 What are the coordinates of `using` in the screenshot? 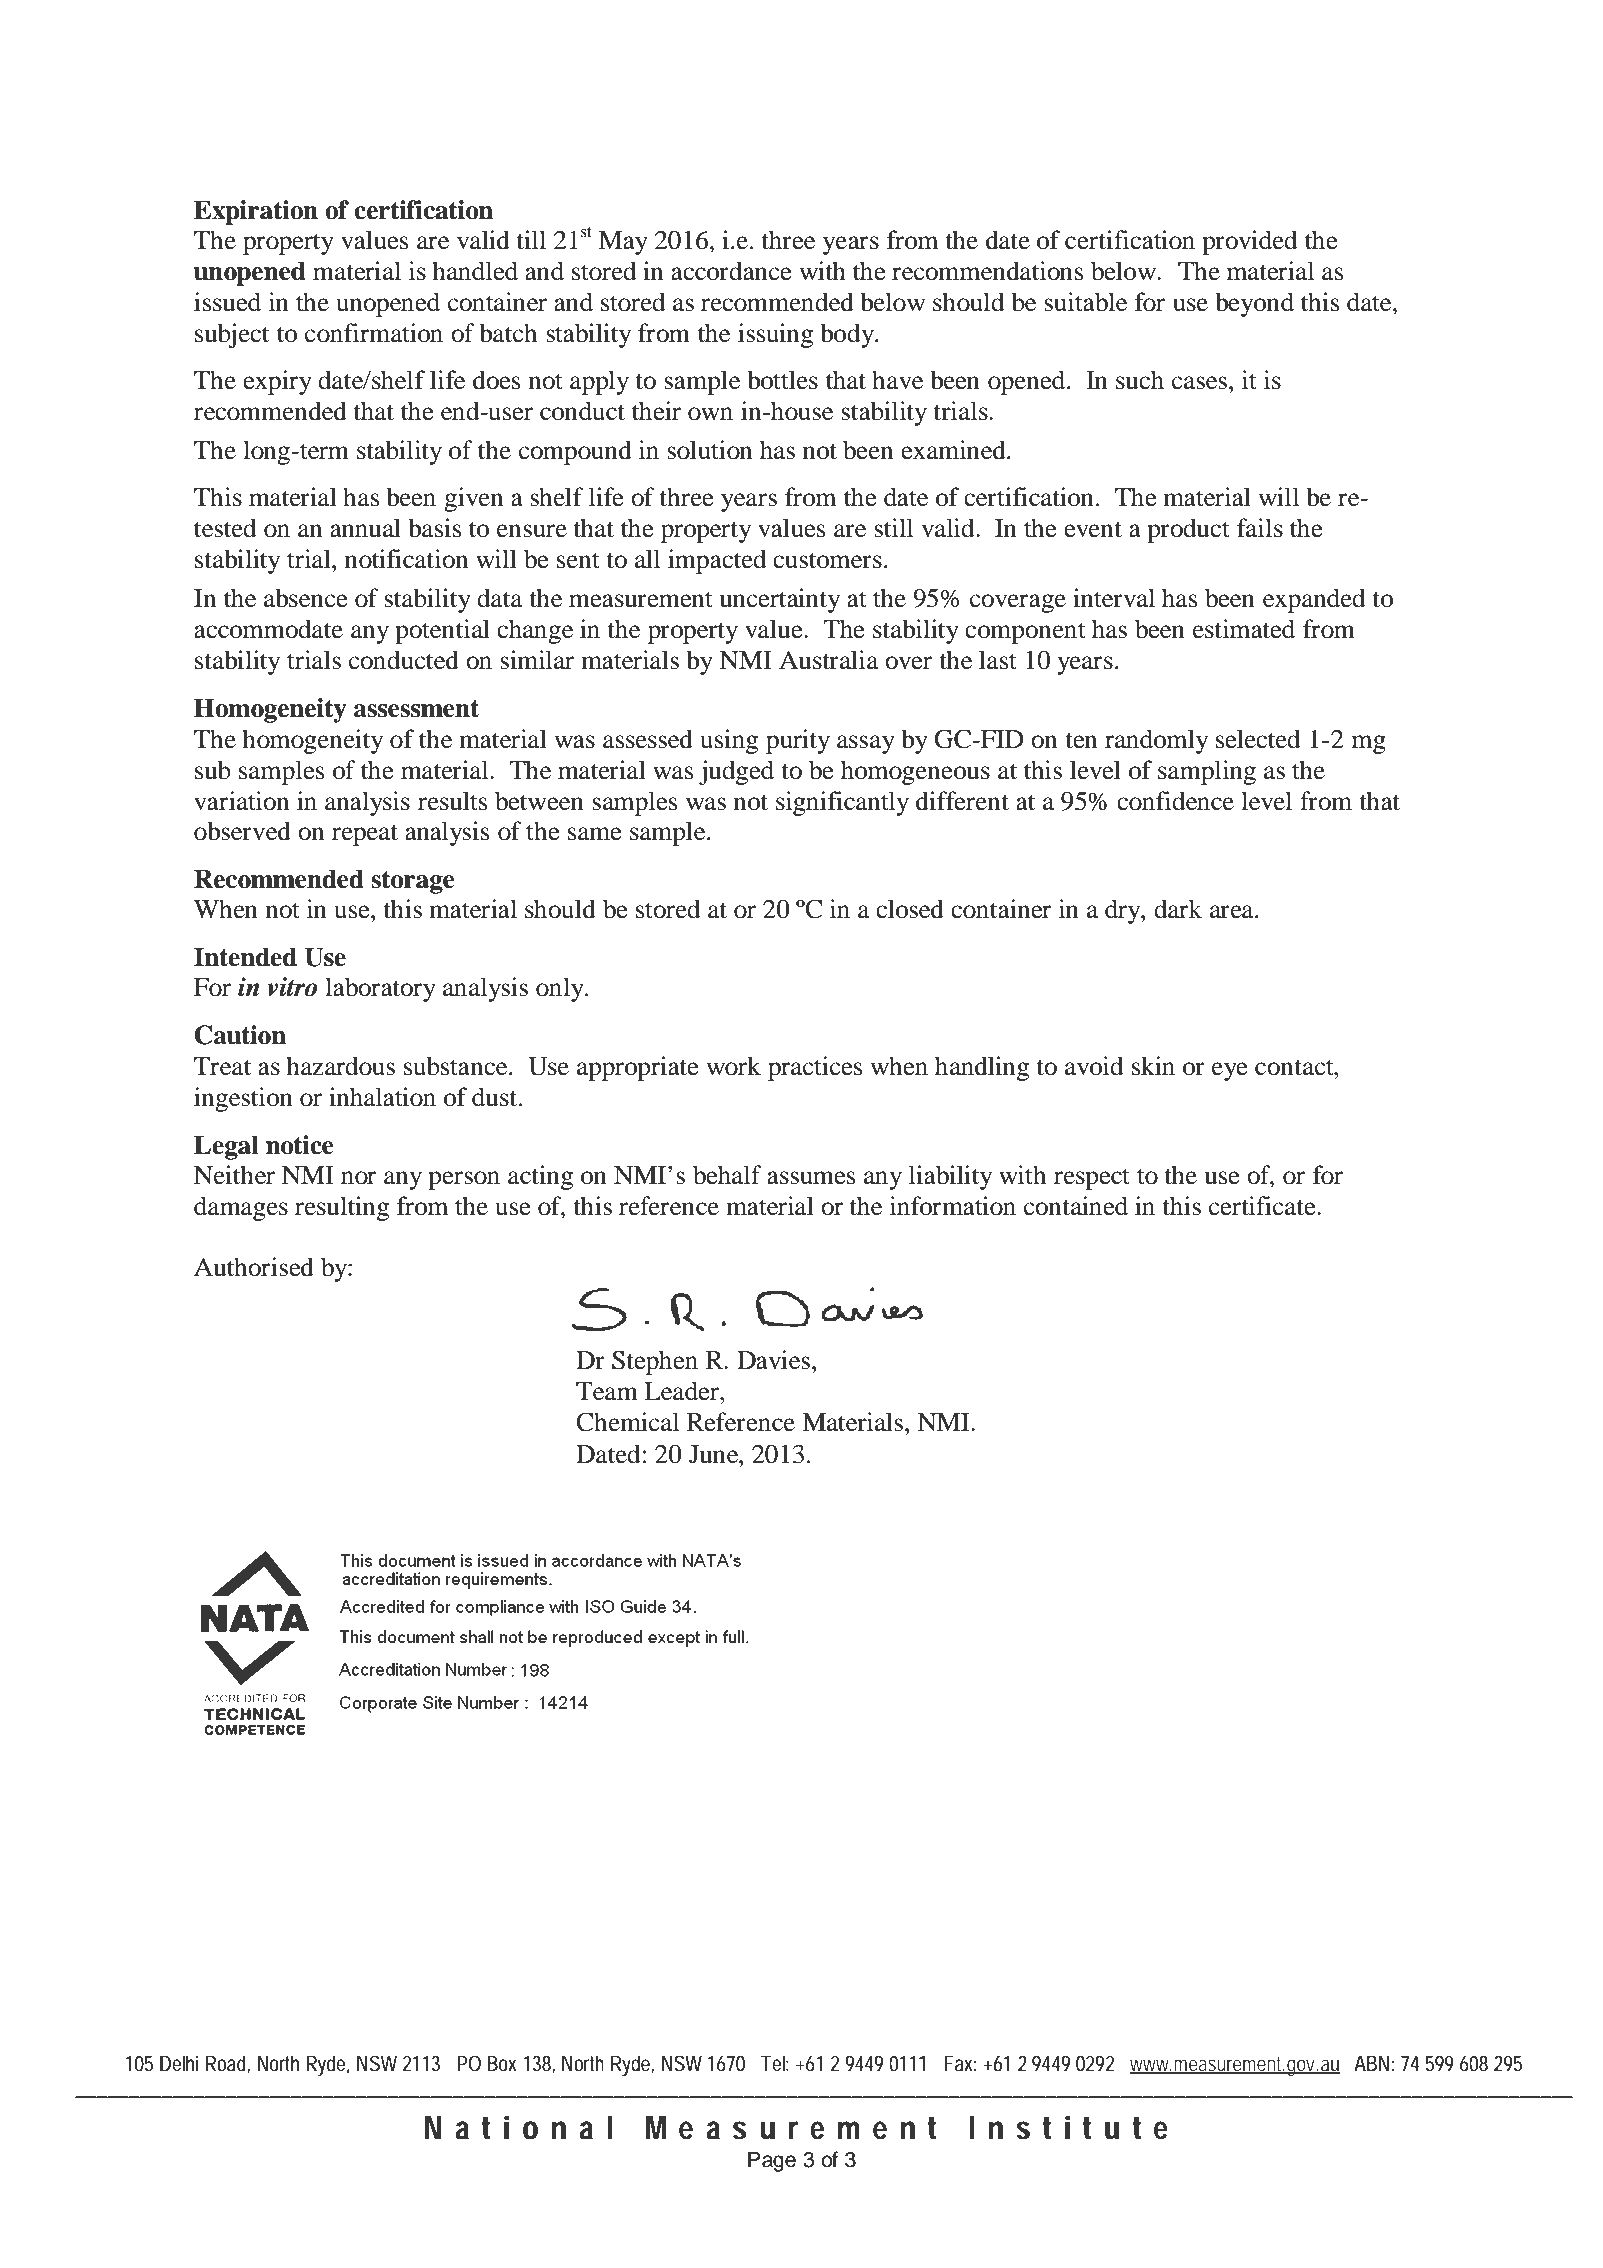 It's located at (729, 741).
